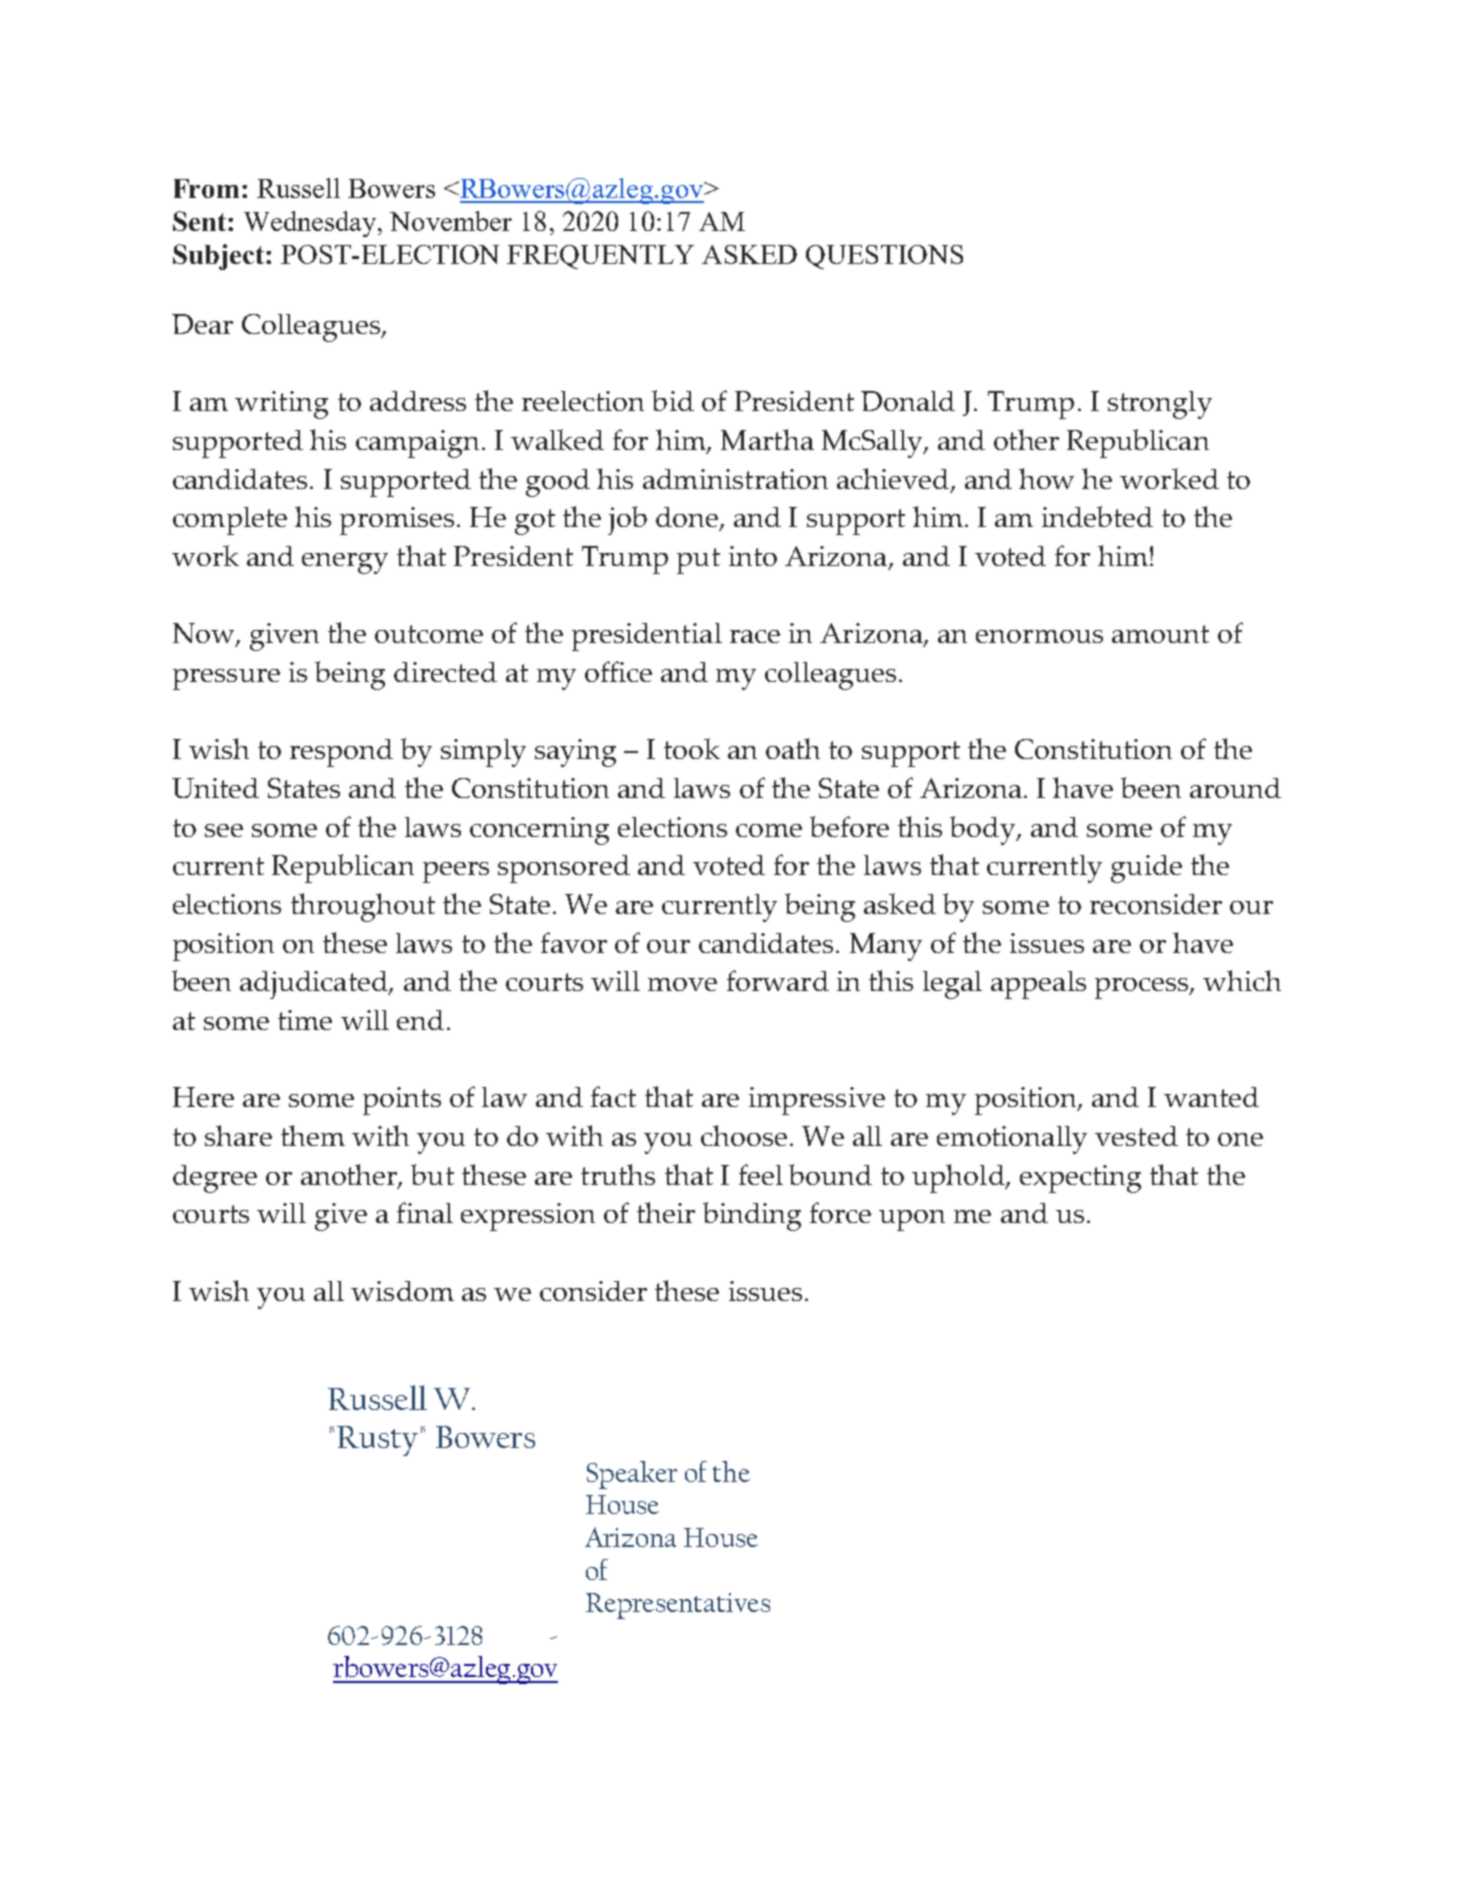  What do you see at coordinates (305, 1020) in the screenshot?
I see `time` at bounding box center [305, 1020].
